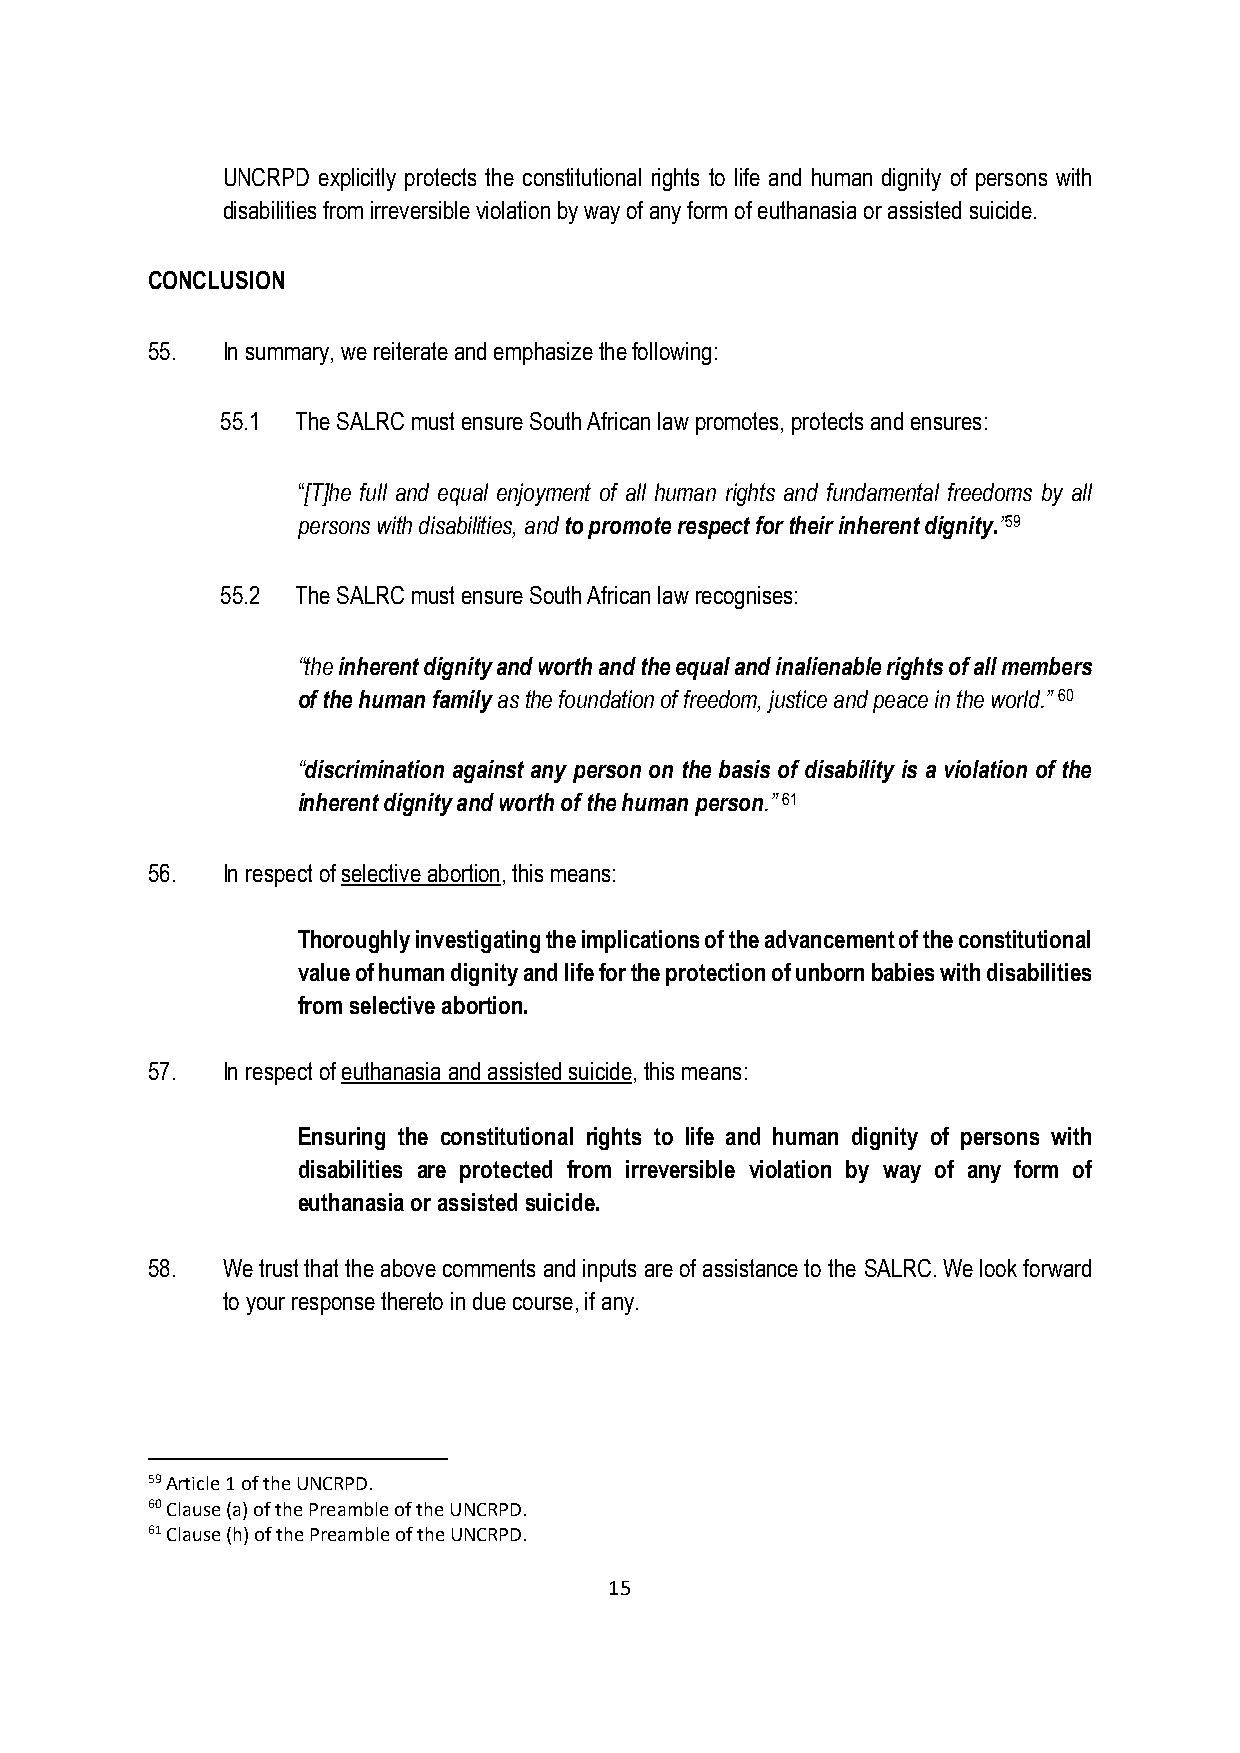  What do you see at coordinates (850, 771) in the screenshot?
I see `disability` at bounding box center [850, 771].
